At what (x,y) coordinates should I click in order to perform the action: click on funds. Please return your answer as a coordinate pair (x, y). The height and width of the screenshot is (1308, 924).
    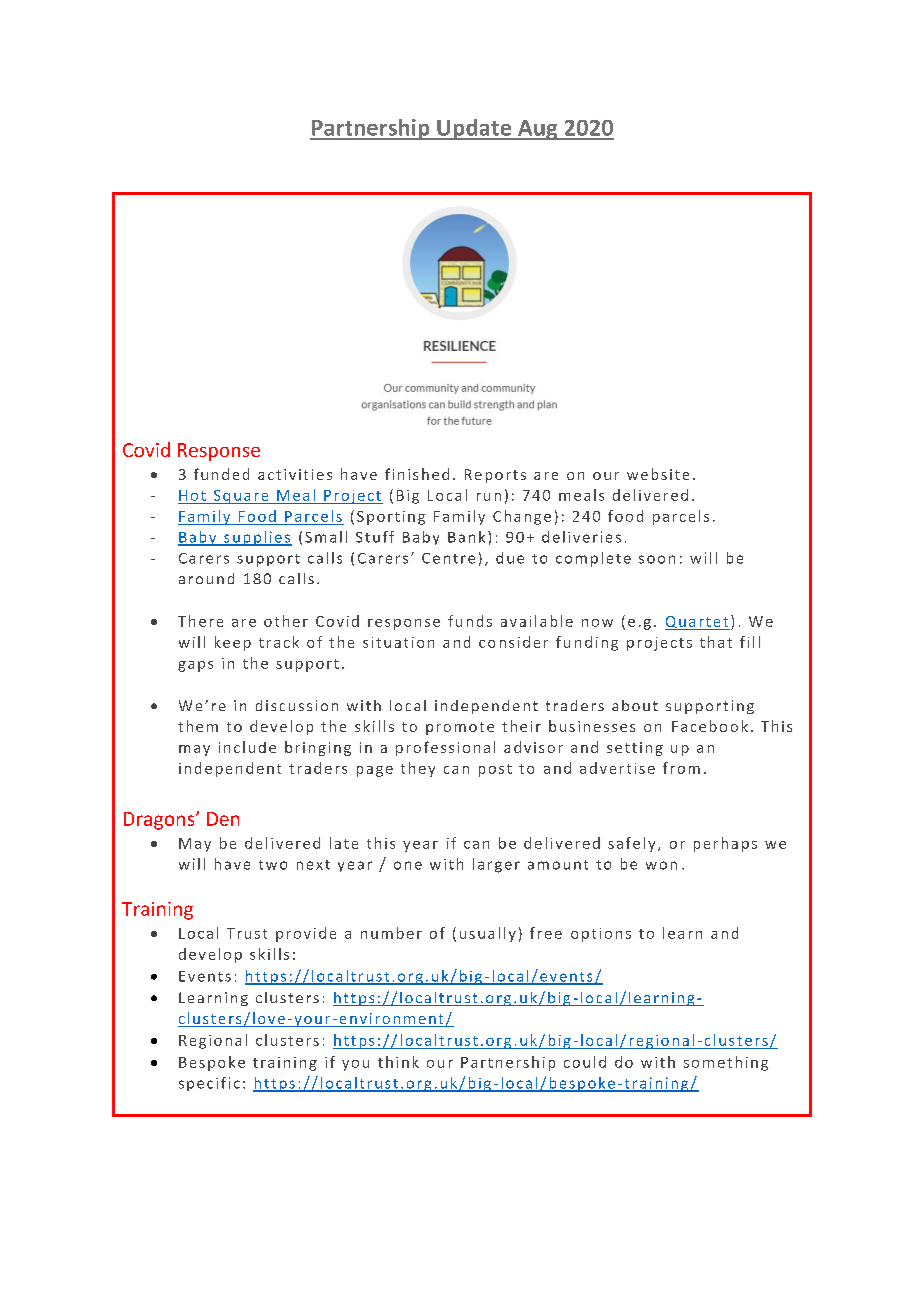
    Looking at the image, I should click on (470, 621).
